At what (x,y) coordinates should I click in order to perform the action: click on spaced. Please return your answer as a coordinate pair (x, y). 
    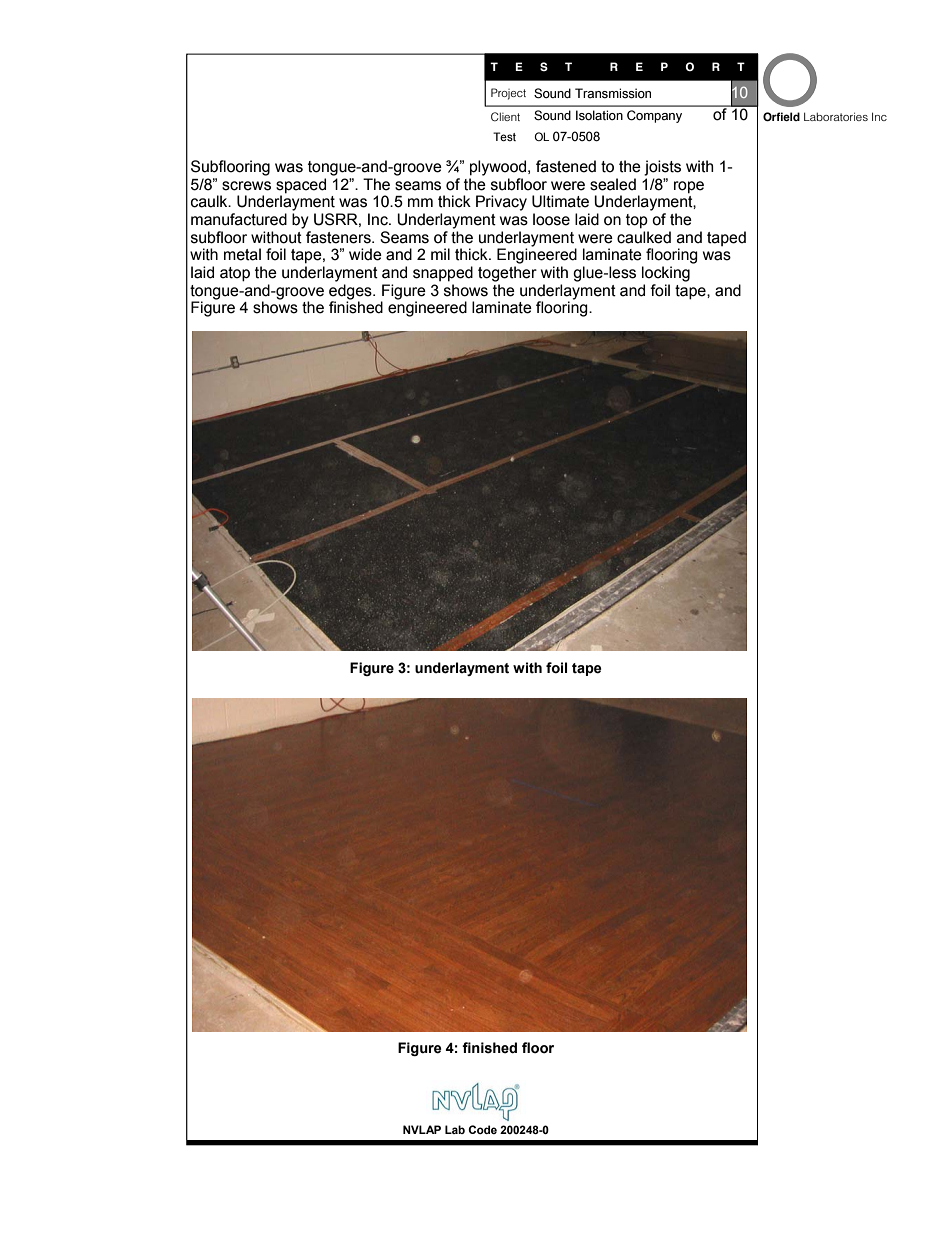
    Looking at the image, I should click on (301, 186).
